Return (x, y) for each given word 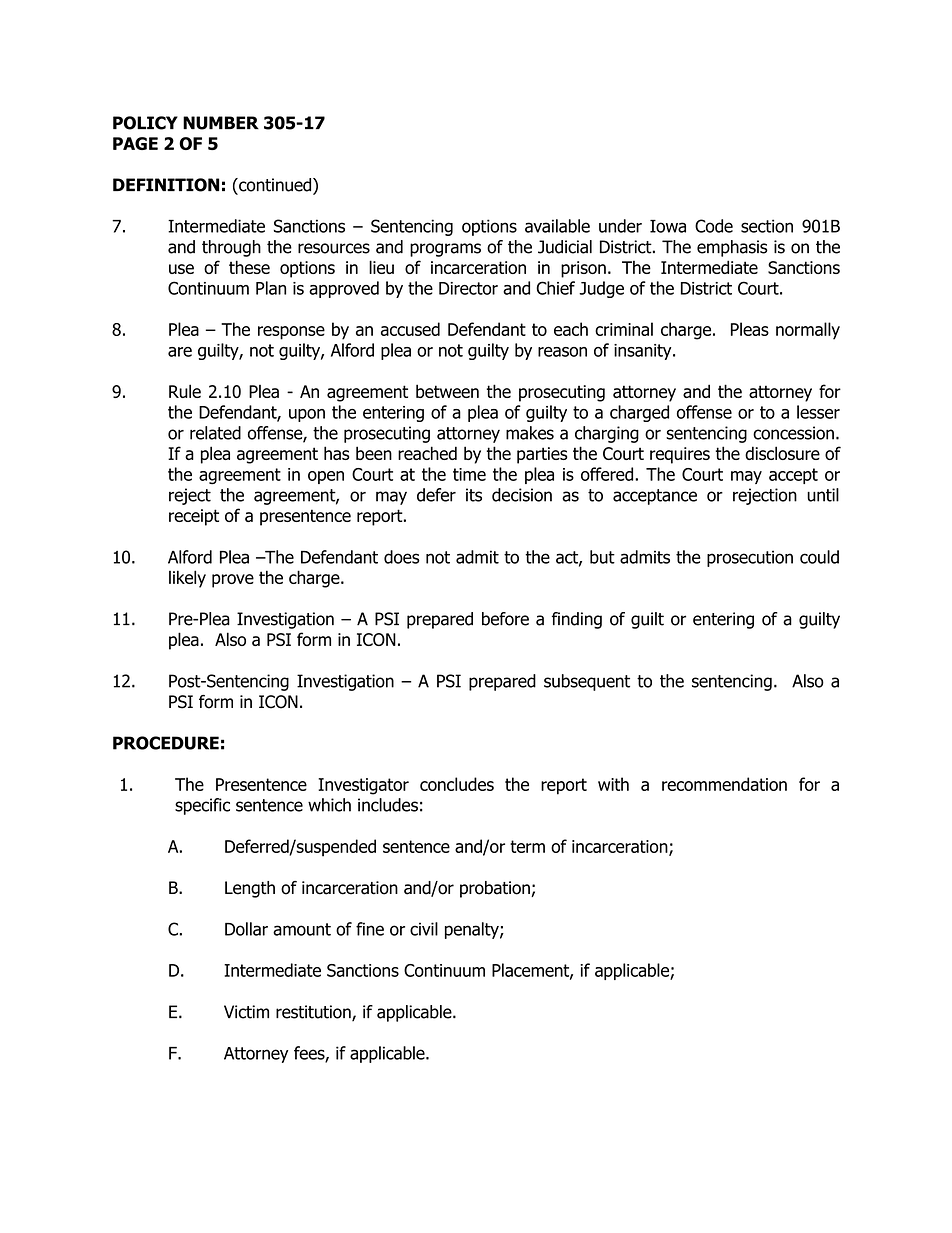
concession (793, 433)
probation (496, 889)
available (557, 226)
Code (714, 226)
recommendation (724, 784)
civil (424, 929)
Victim (246, 1012)
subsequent (587, 682)
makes (530, 433)
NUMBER (221, 123)
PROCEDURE (166, 743)
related (215, 433)
